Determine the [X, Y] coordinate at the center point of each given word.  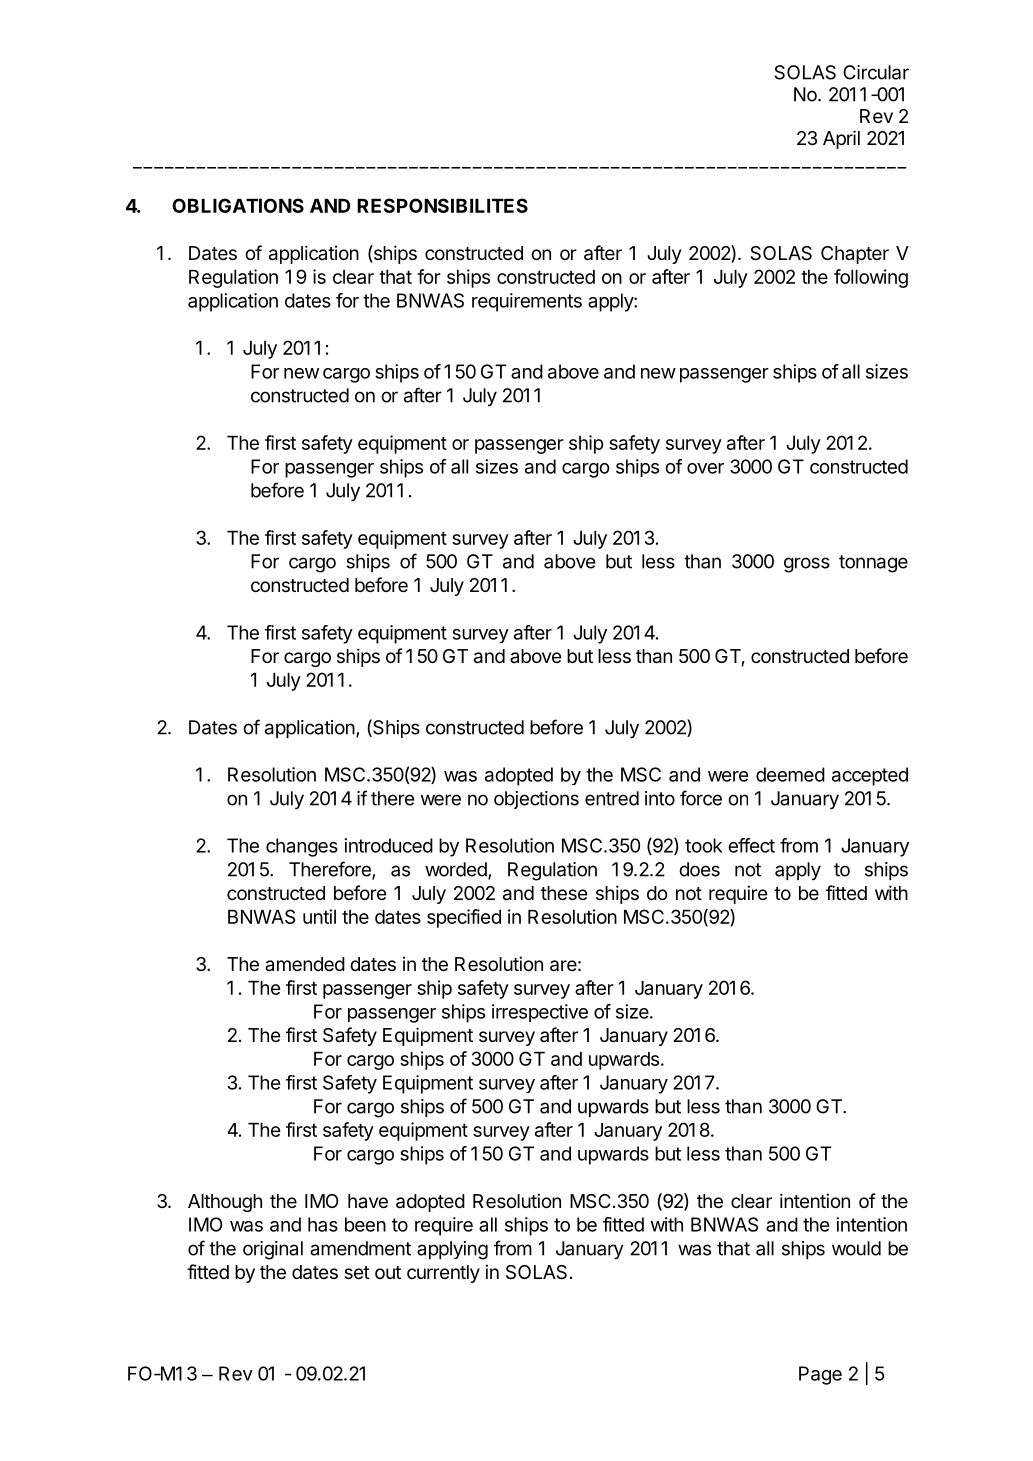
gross [807, 565]
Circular [876, 72]
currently [443, 1274]
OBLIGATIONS [238, 205]
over [705, 468]
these [564, 893]
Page [820, 1375]
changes [302, 847]
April [841, 139]
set [357, 1272]
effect [751, 845]
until [319, 916]
